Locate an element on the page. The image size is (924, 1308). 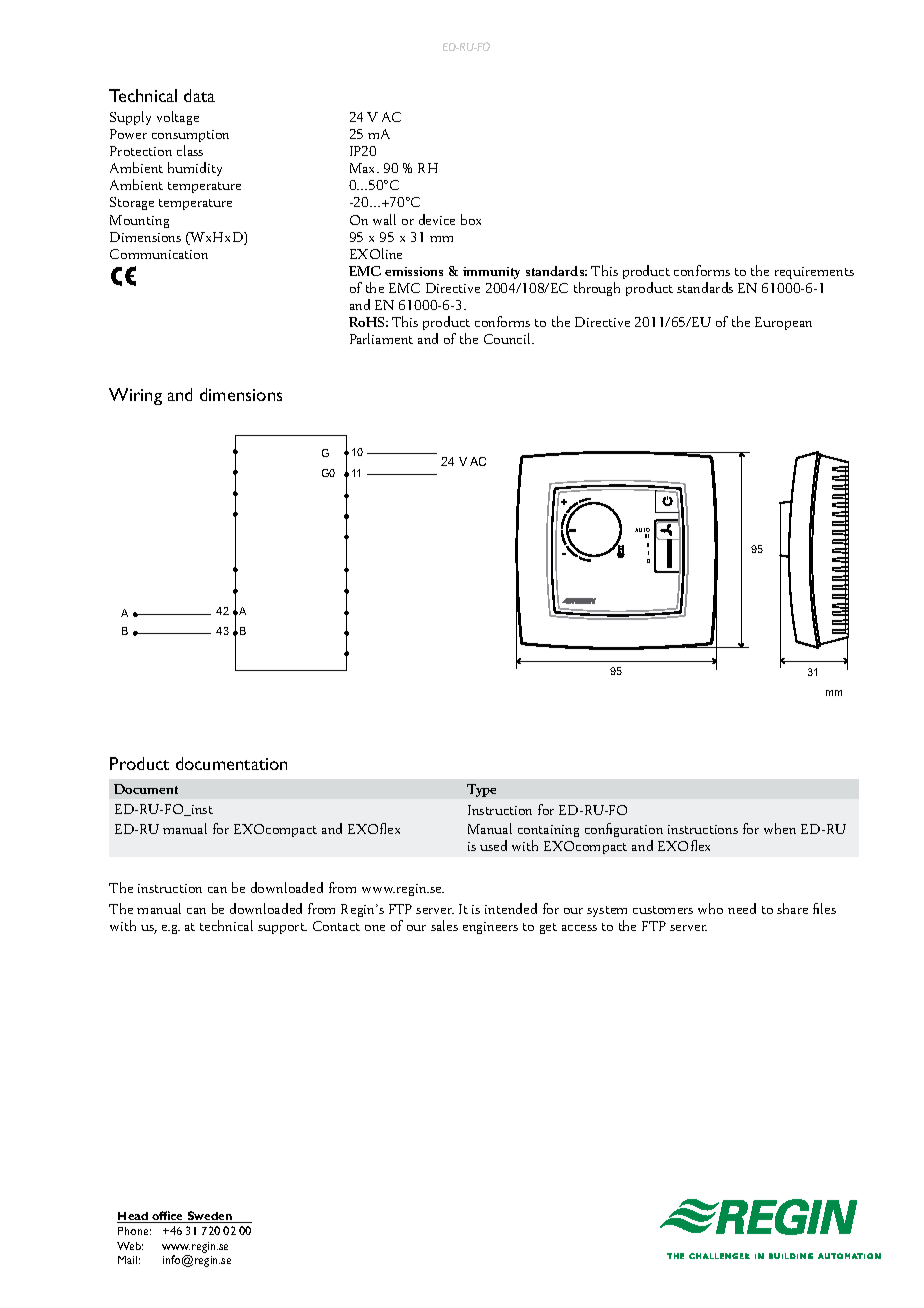
data is located at coordinates (199, 95).
